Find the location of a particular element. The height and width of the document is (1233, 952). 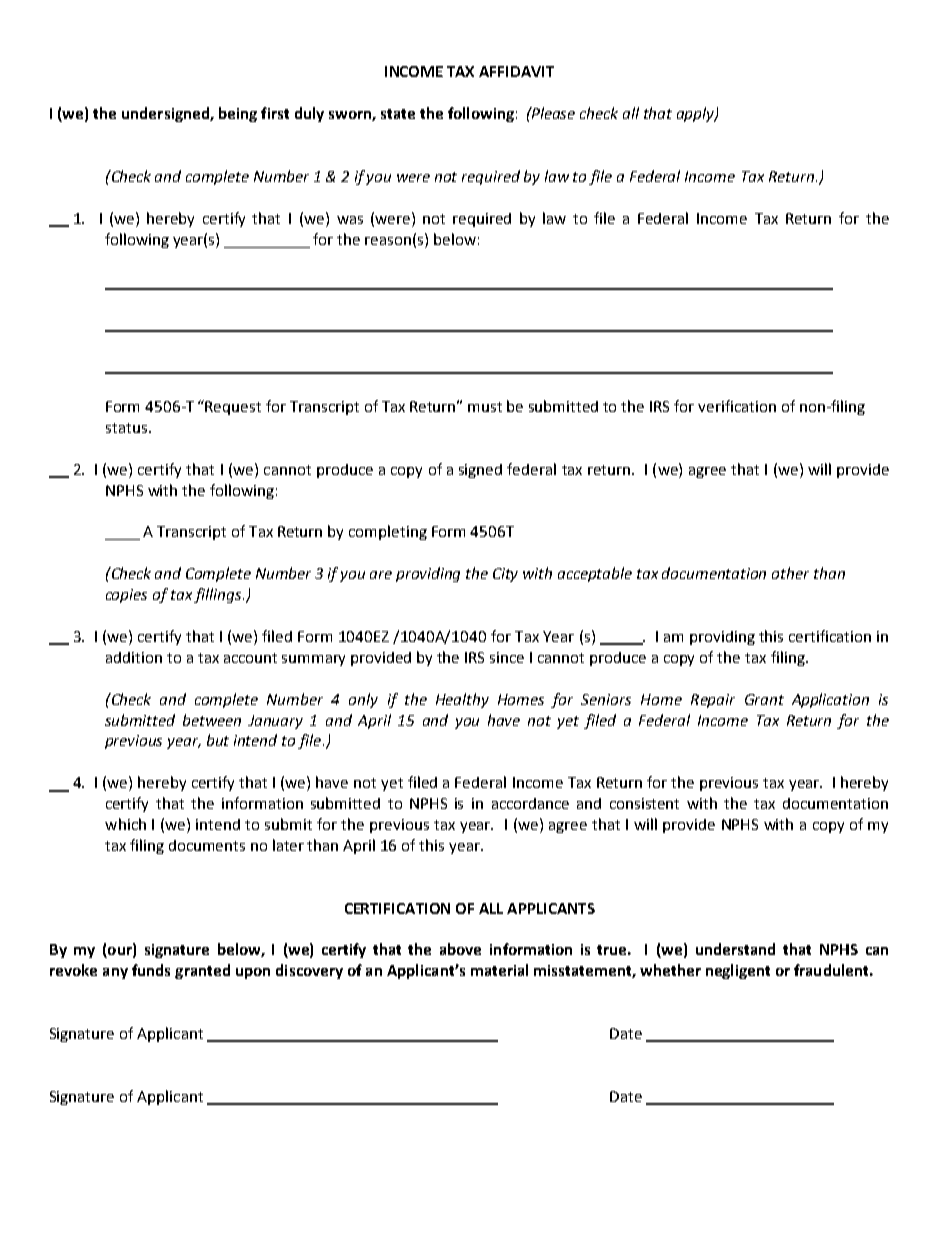

above is located at coordinates (460, 949).
